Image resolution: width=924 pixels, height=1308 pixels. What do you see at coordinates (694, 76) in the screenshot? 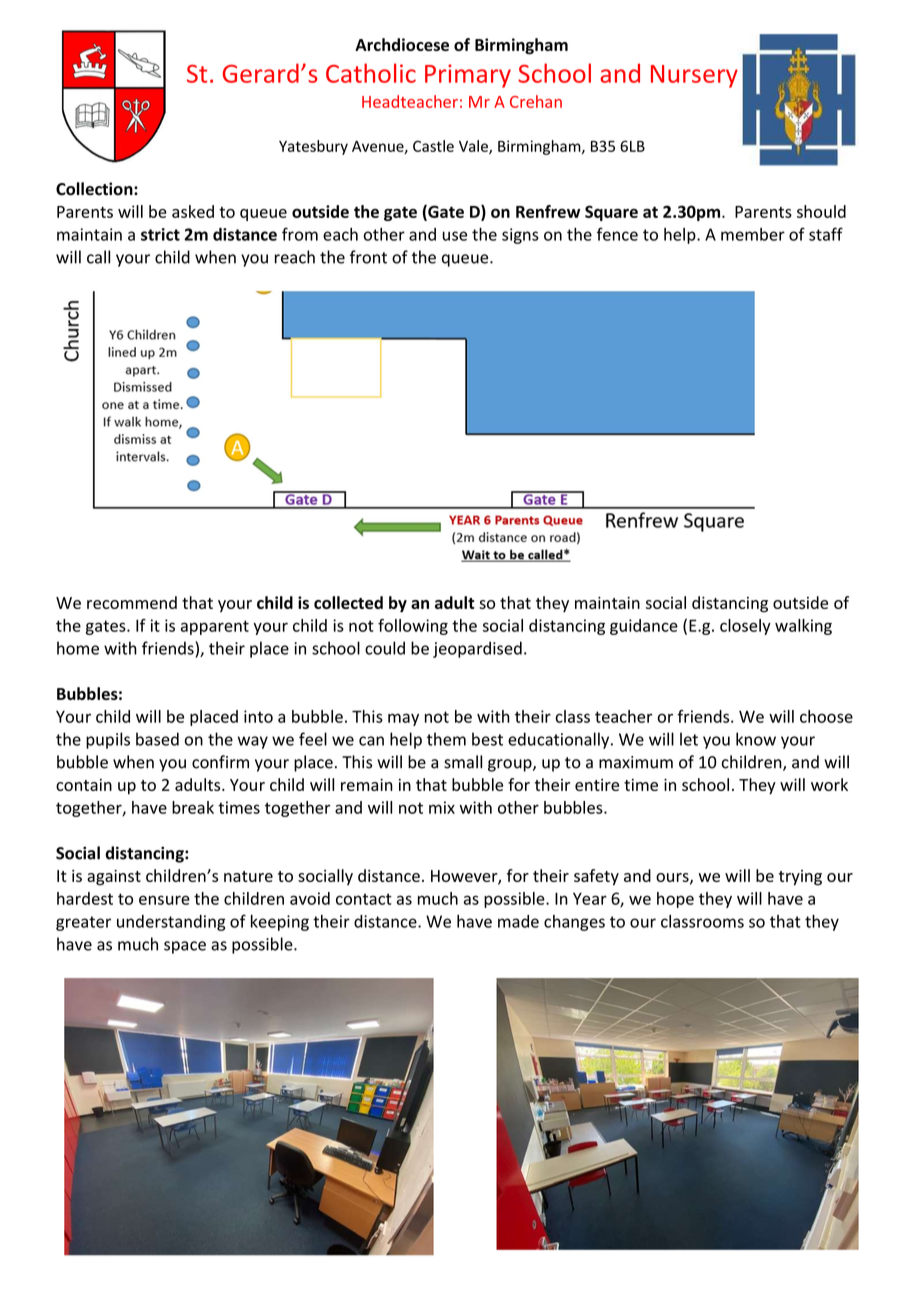
I see `Nursery` at bounding box center [694, 76].
